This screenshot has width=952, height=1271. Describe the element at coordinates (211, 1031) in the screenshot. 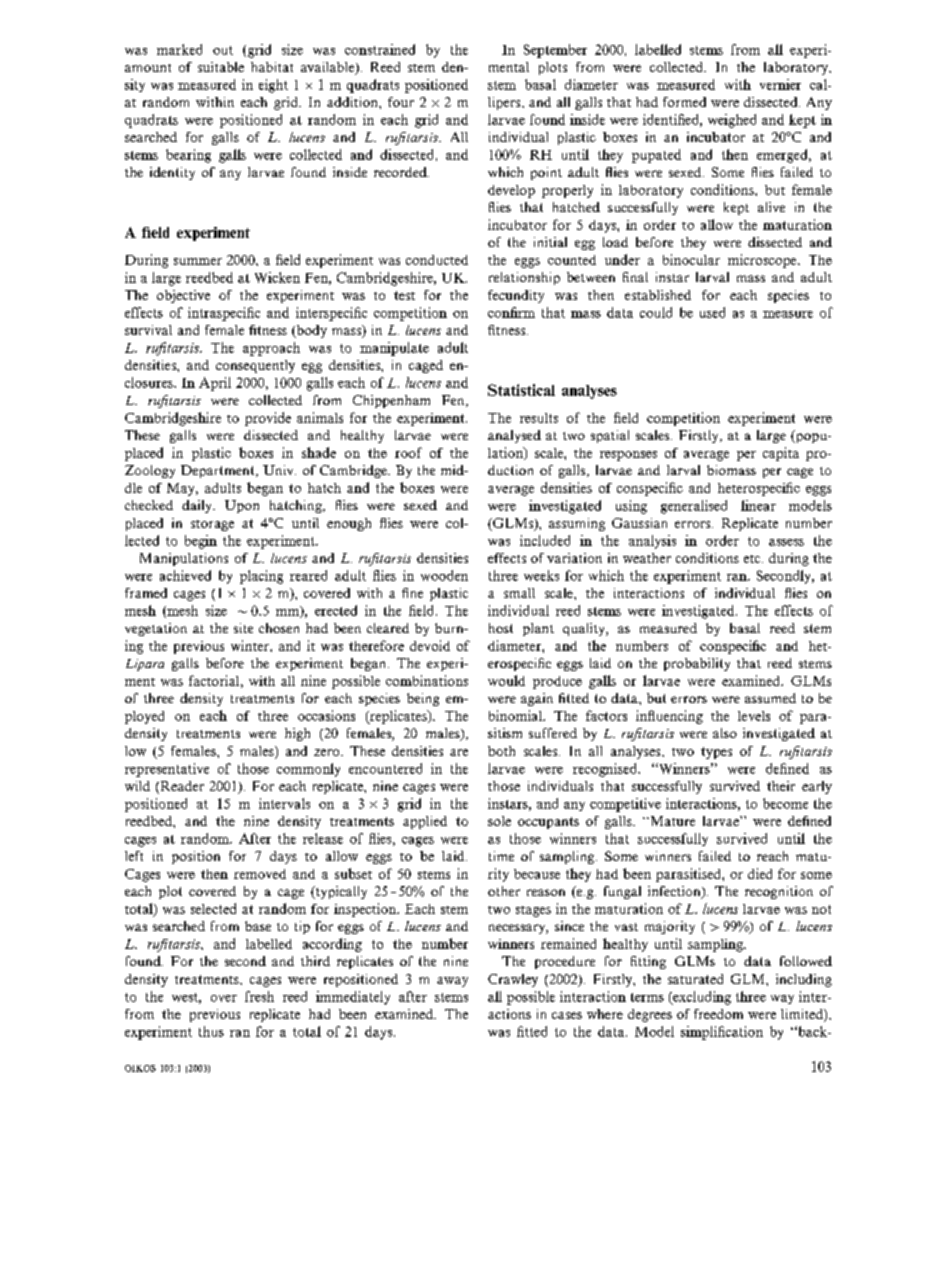

I see `thus` at that location.
